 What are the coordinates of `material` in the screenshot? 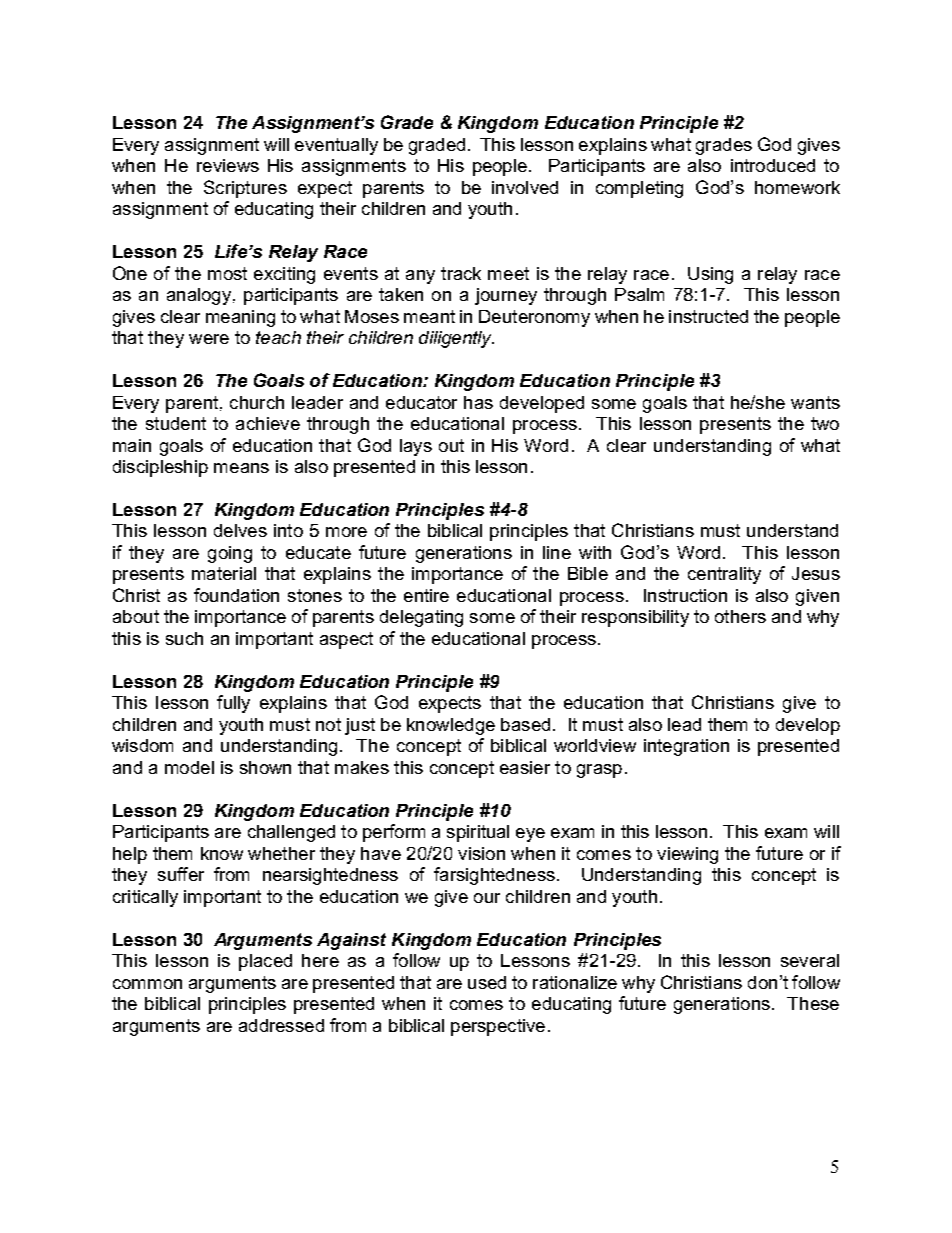 It's located at (224, 573).
